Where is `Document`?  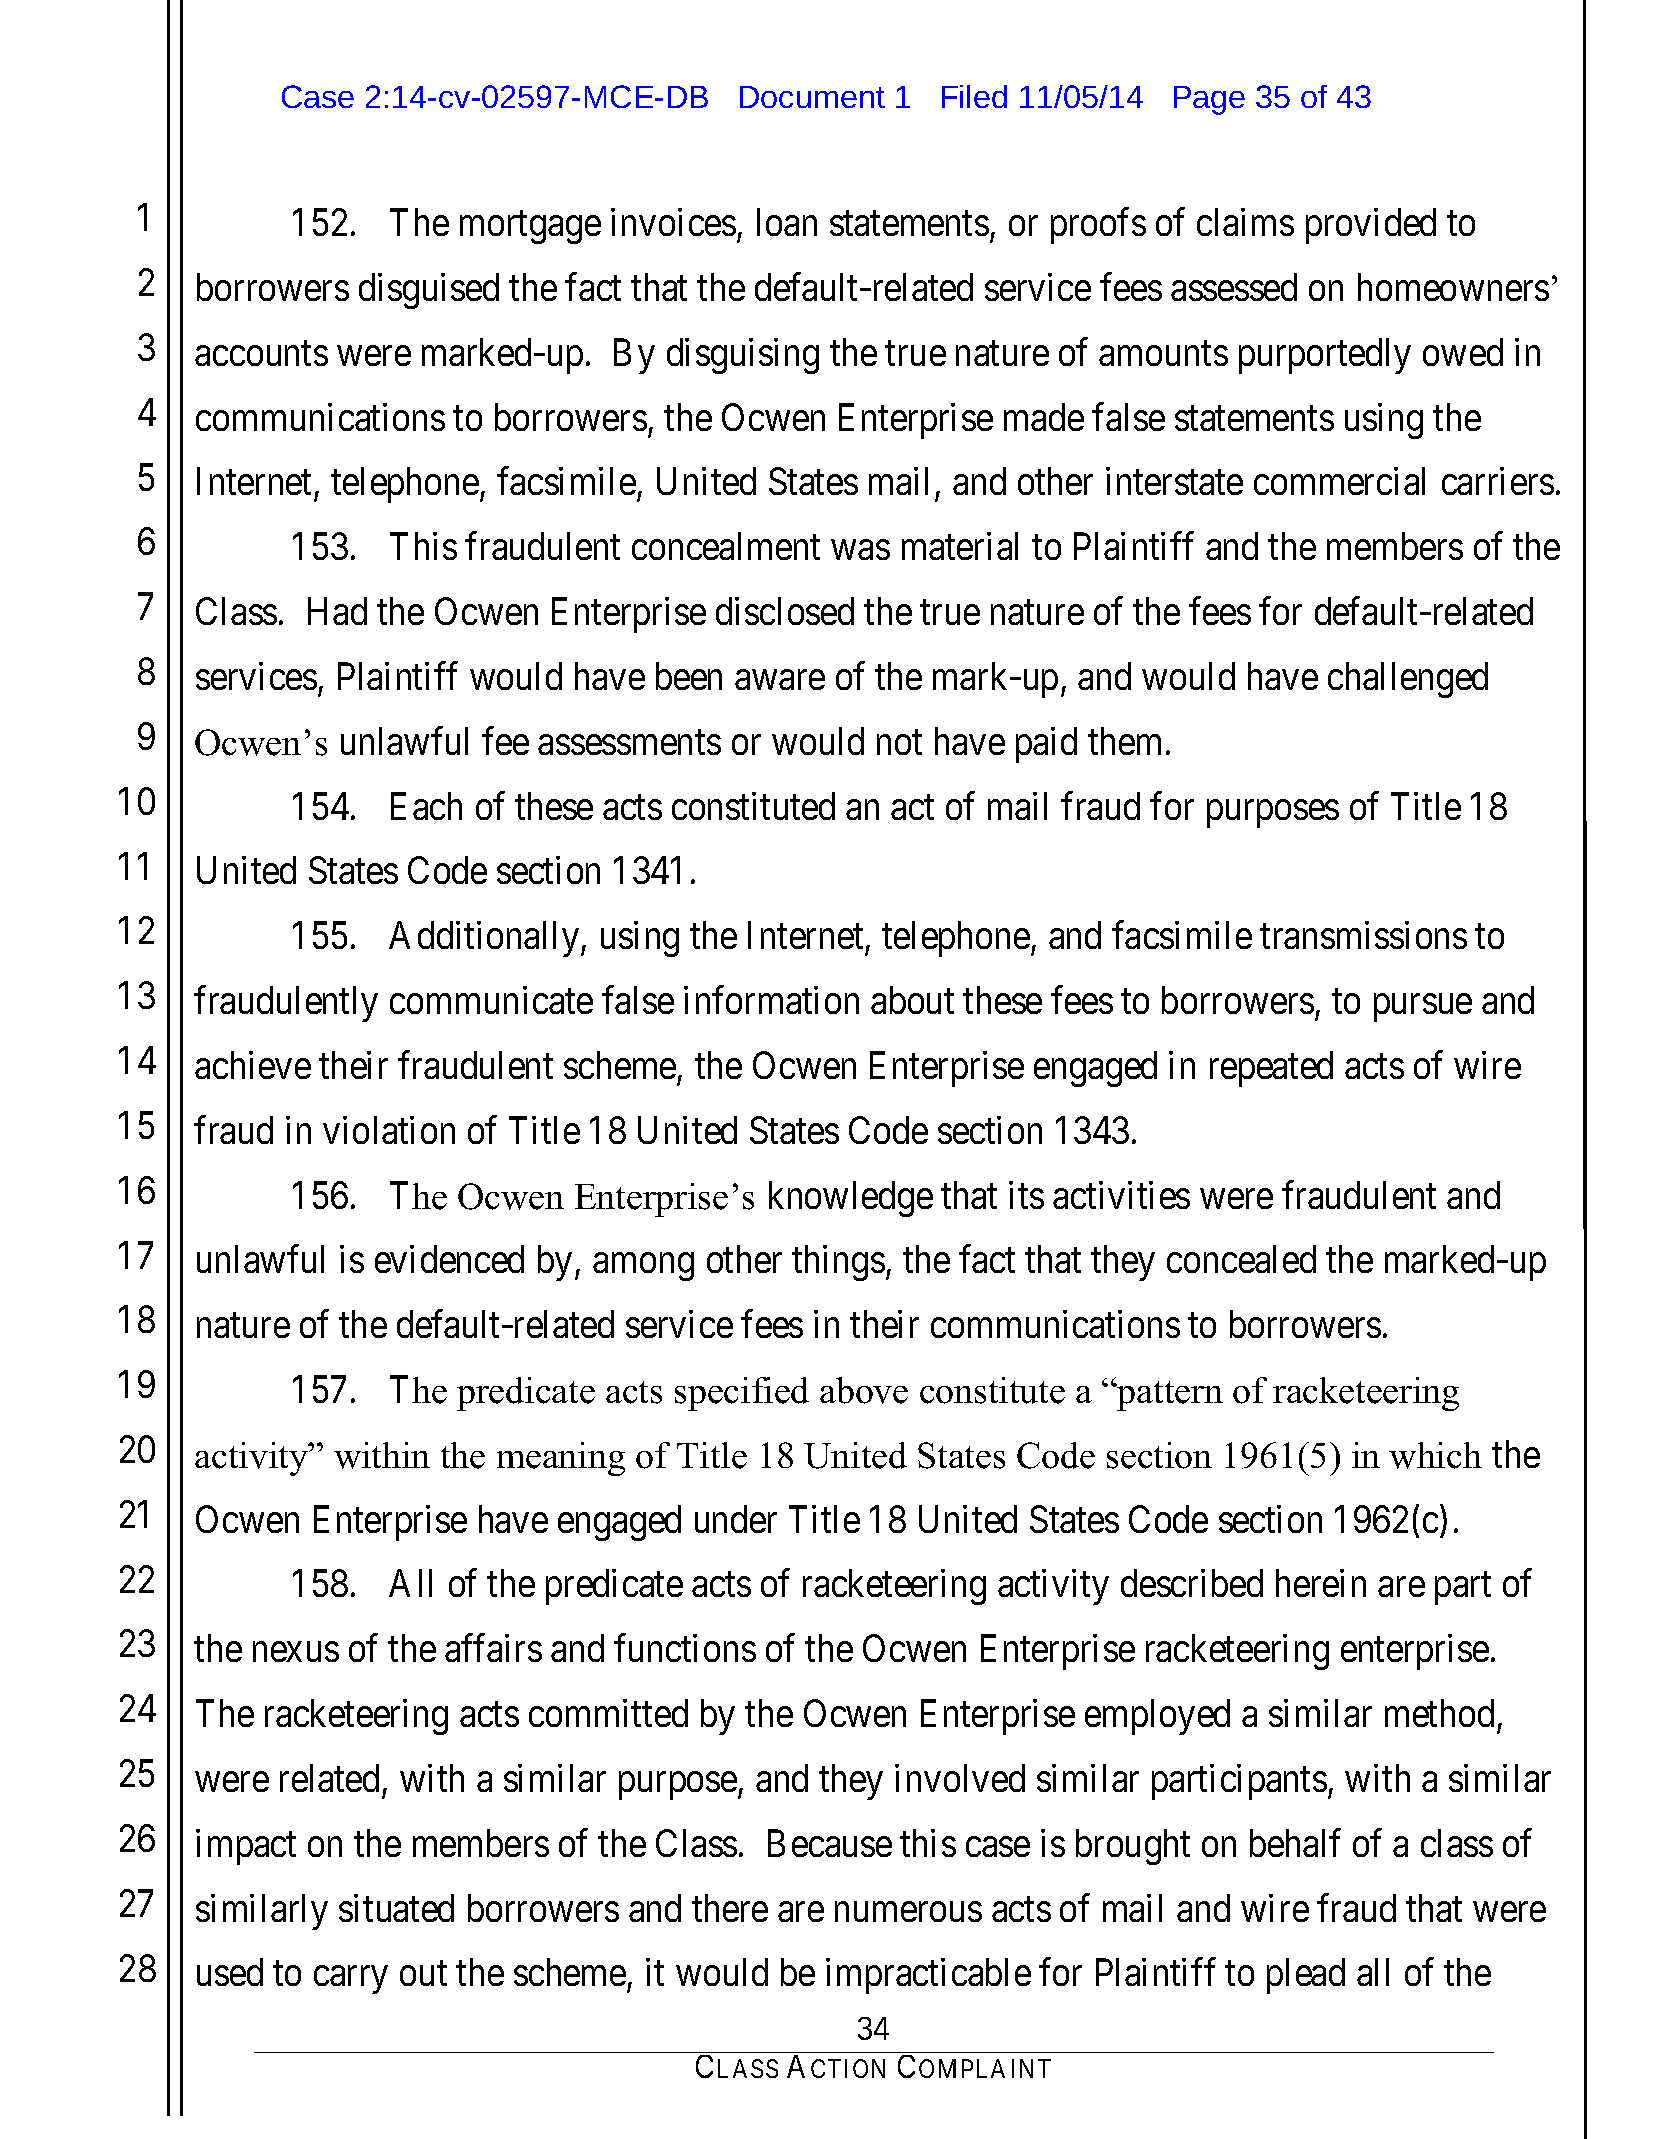
Document is located at coordinates (812, 97).
